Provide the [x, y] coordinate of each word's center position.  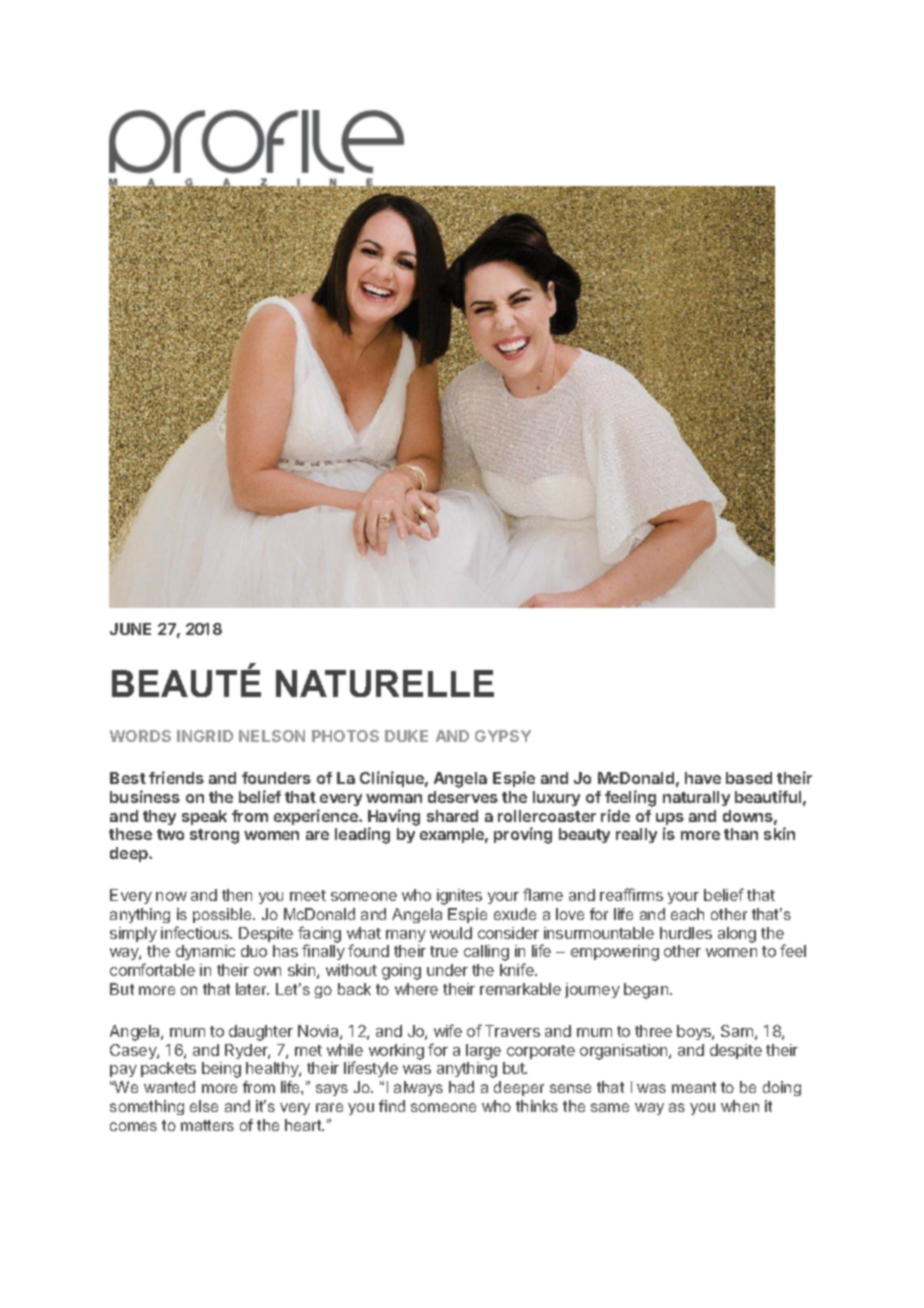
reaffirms [631, 894]
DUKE [406, 736]
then [237, 895]
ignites [459, 897]
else [204, 1106]
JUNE [130, 629]
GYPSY [503, 736]
